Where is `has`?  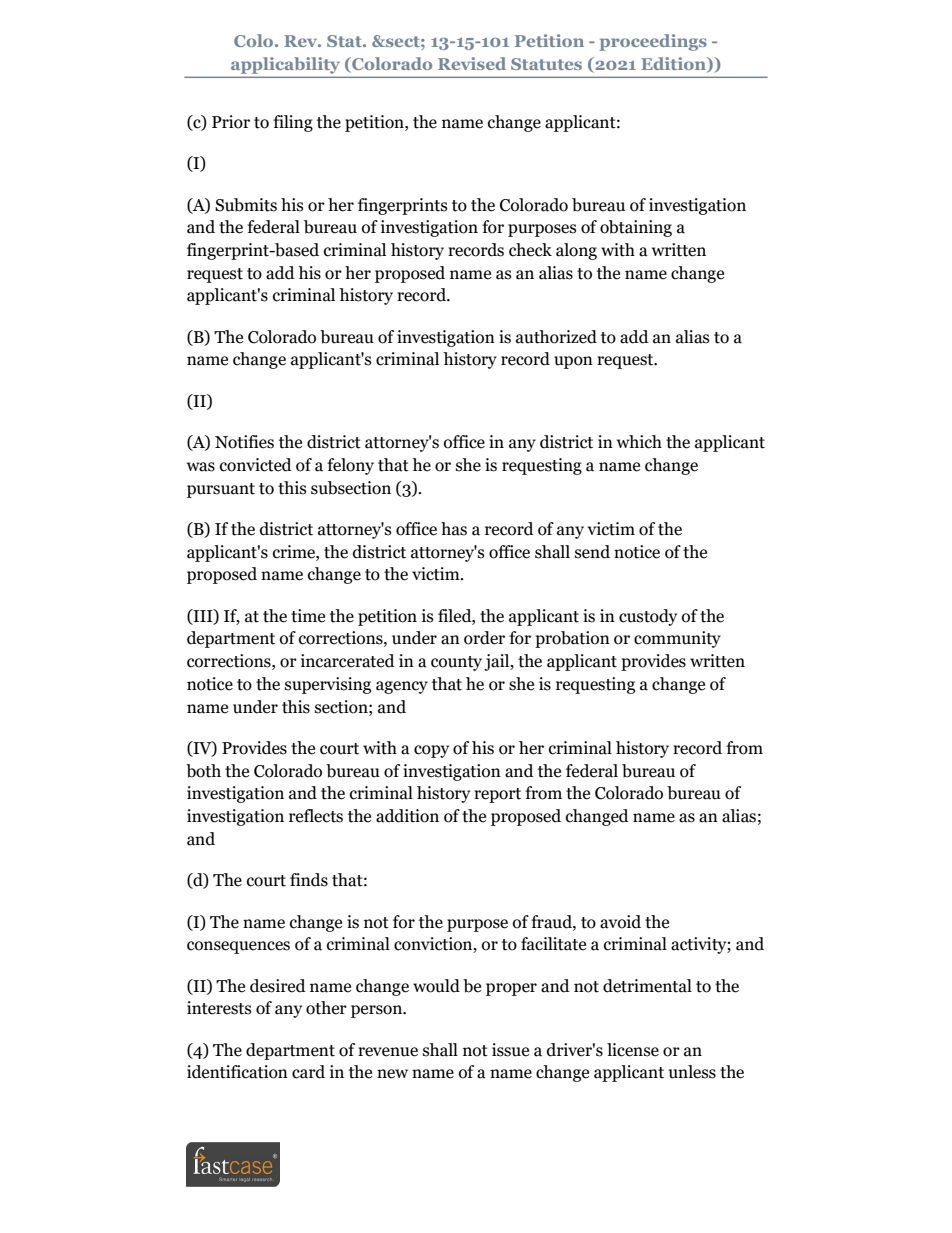 has is located at coordinates (454, 529).
